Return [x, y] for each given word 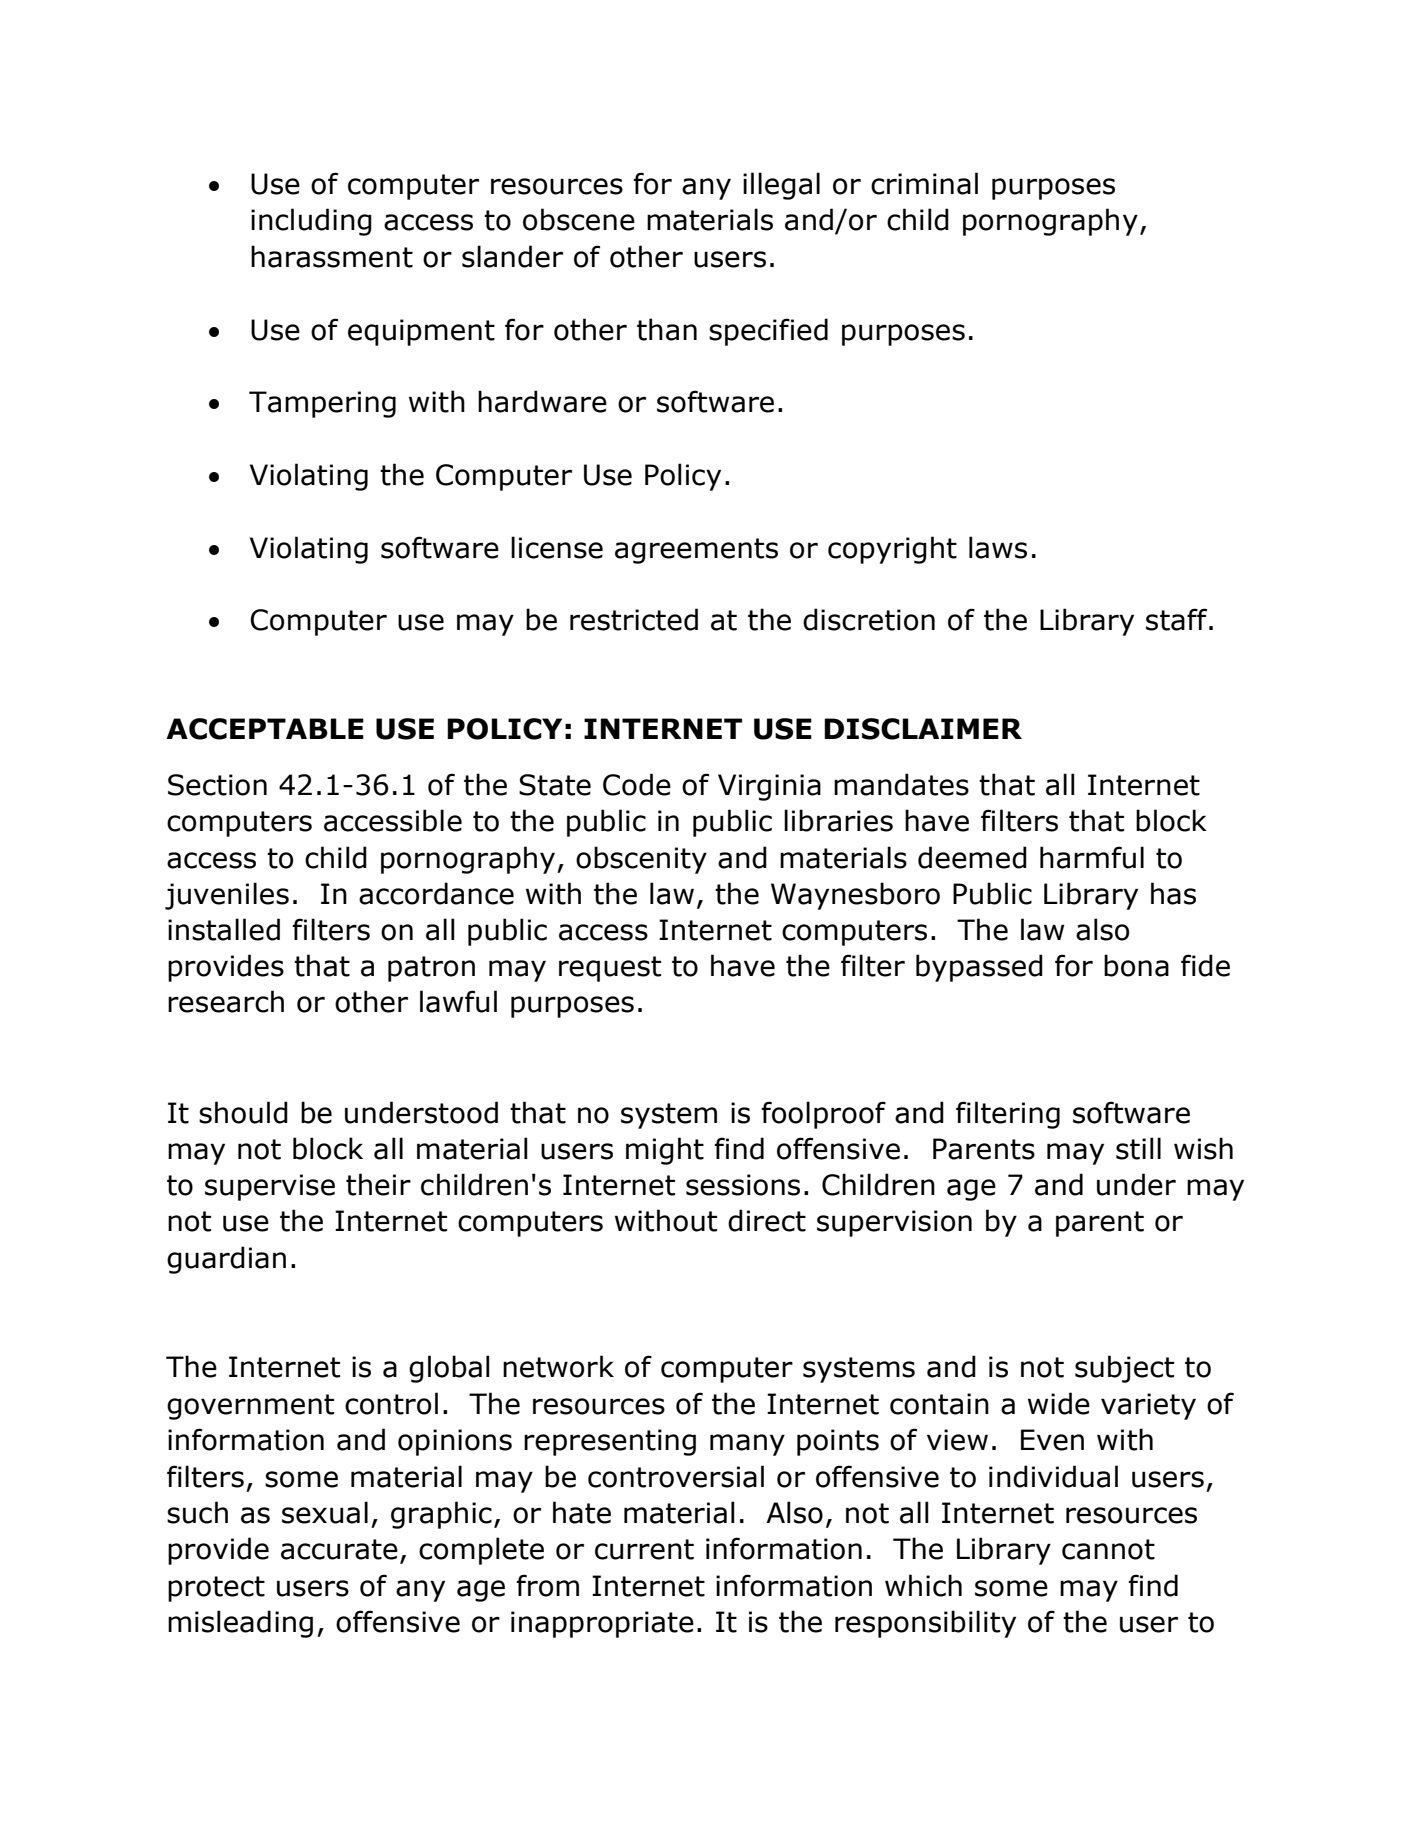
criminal [924, 183]
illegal [781, 186]
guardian [226, 1260]
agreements [696, 551]
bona [1136, 965]
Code [637, 784]
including [311, 222]
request [610, 969]
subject [1124, 1369]
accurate [339, 1549]
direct [767, 1220]
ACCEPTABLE [265, 729]
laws [998, 547]
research [226, 1001]
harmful [1092, 857]
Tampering [322, 404]
